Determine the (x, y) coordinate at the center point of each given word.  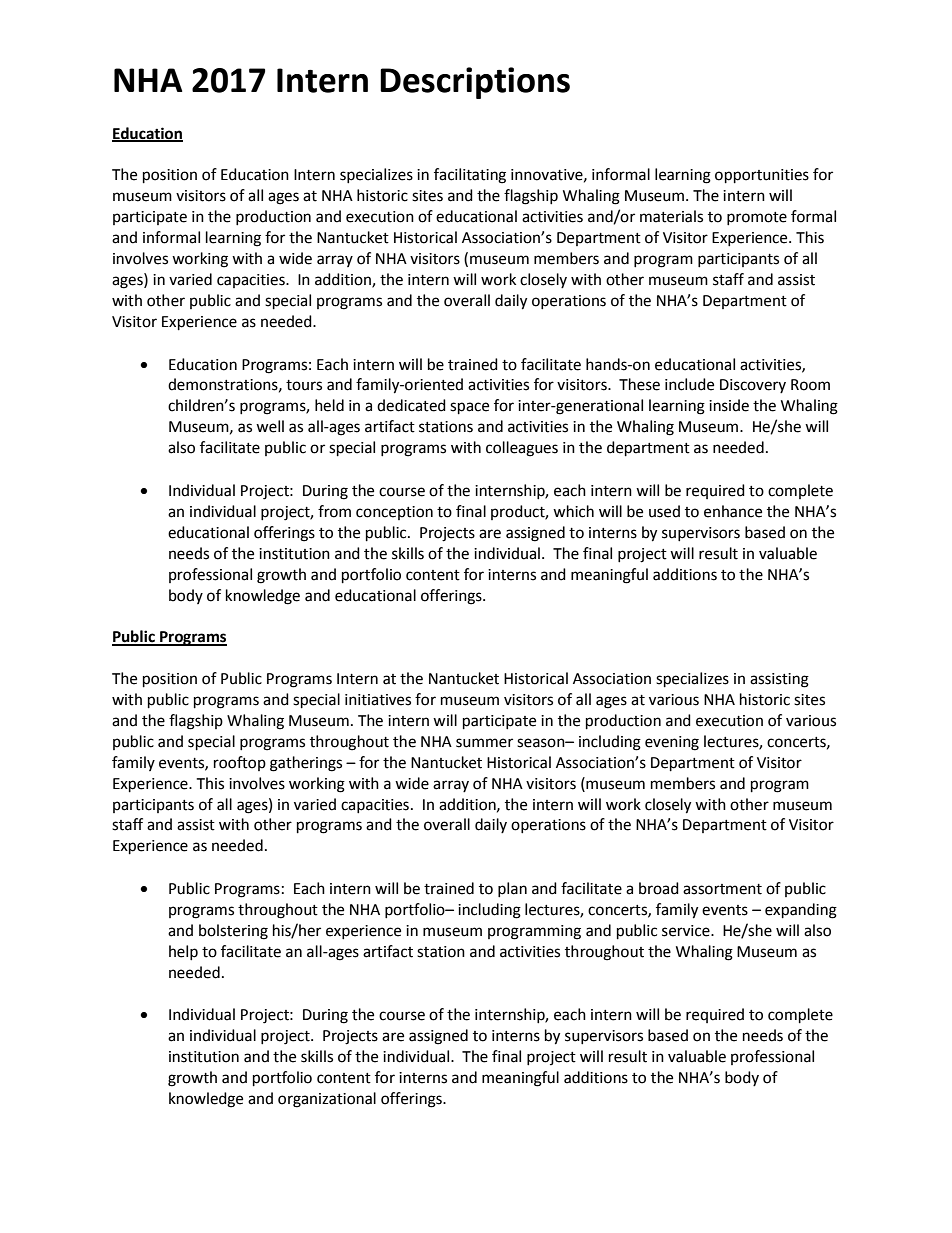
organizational (327, 1100)
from (334, 511)
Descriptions (475, 83)
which (573, 511)
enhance (733, 511)
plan (512, 889)
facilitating (470, 176)
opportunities (762, 176)
